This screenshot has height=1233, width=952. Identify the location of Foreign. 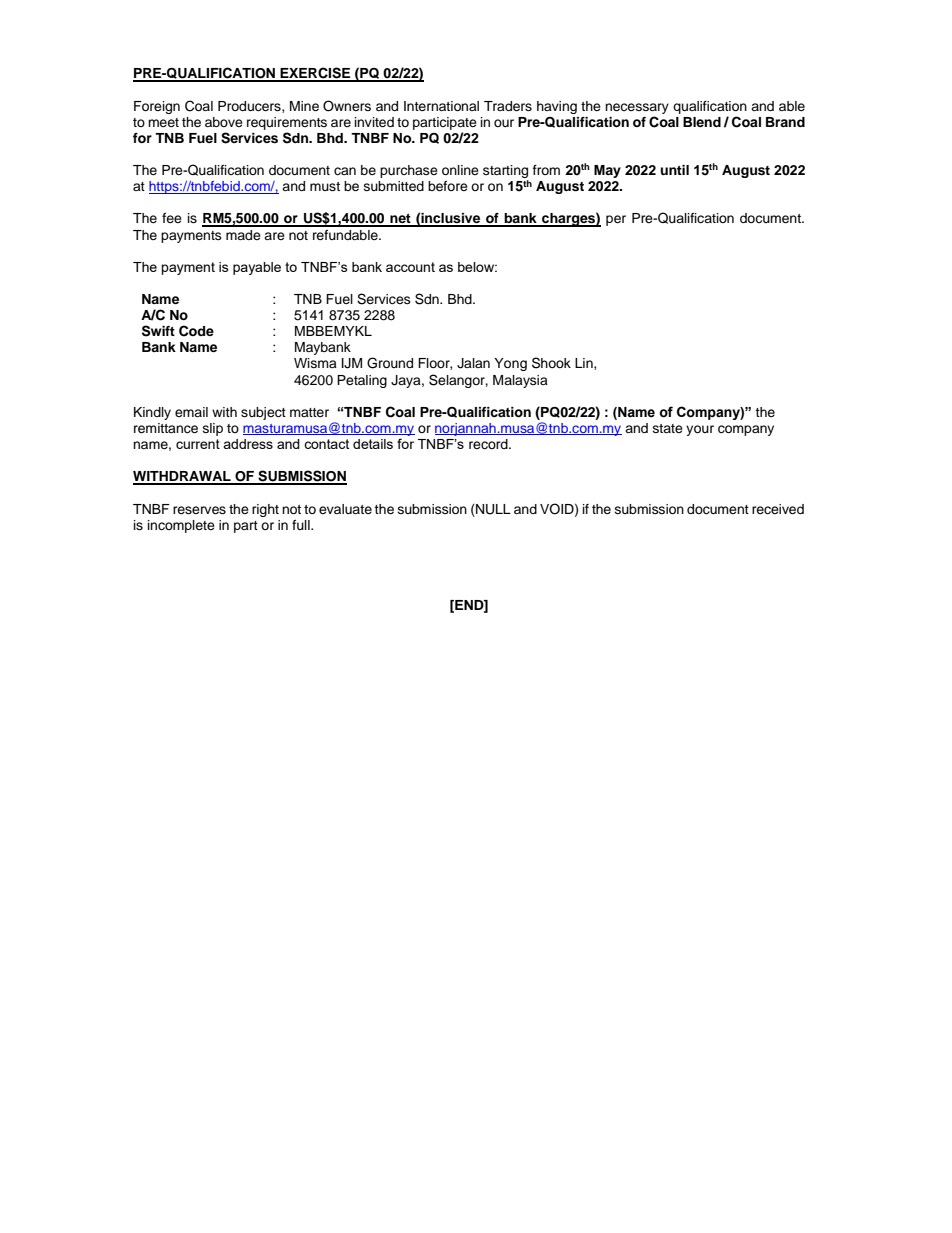
(157, 107).
